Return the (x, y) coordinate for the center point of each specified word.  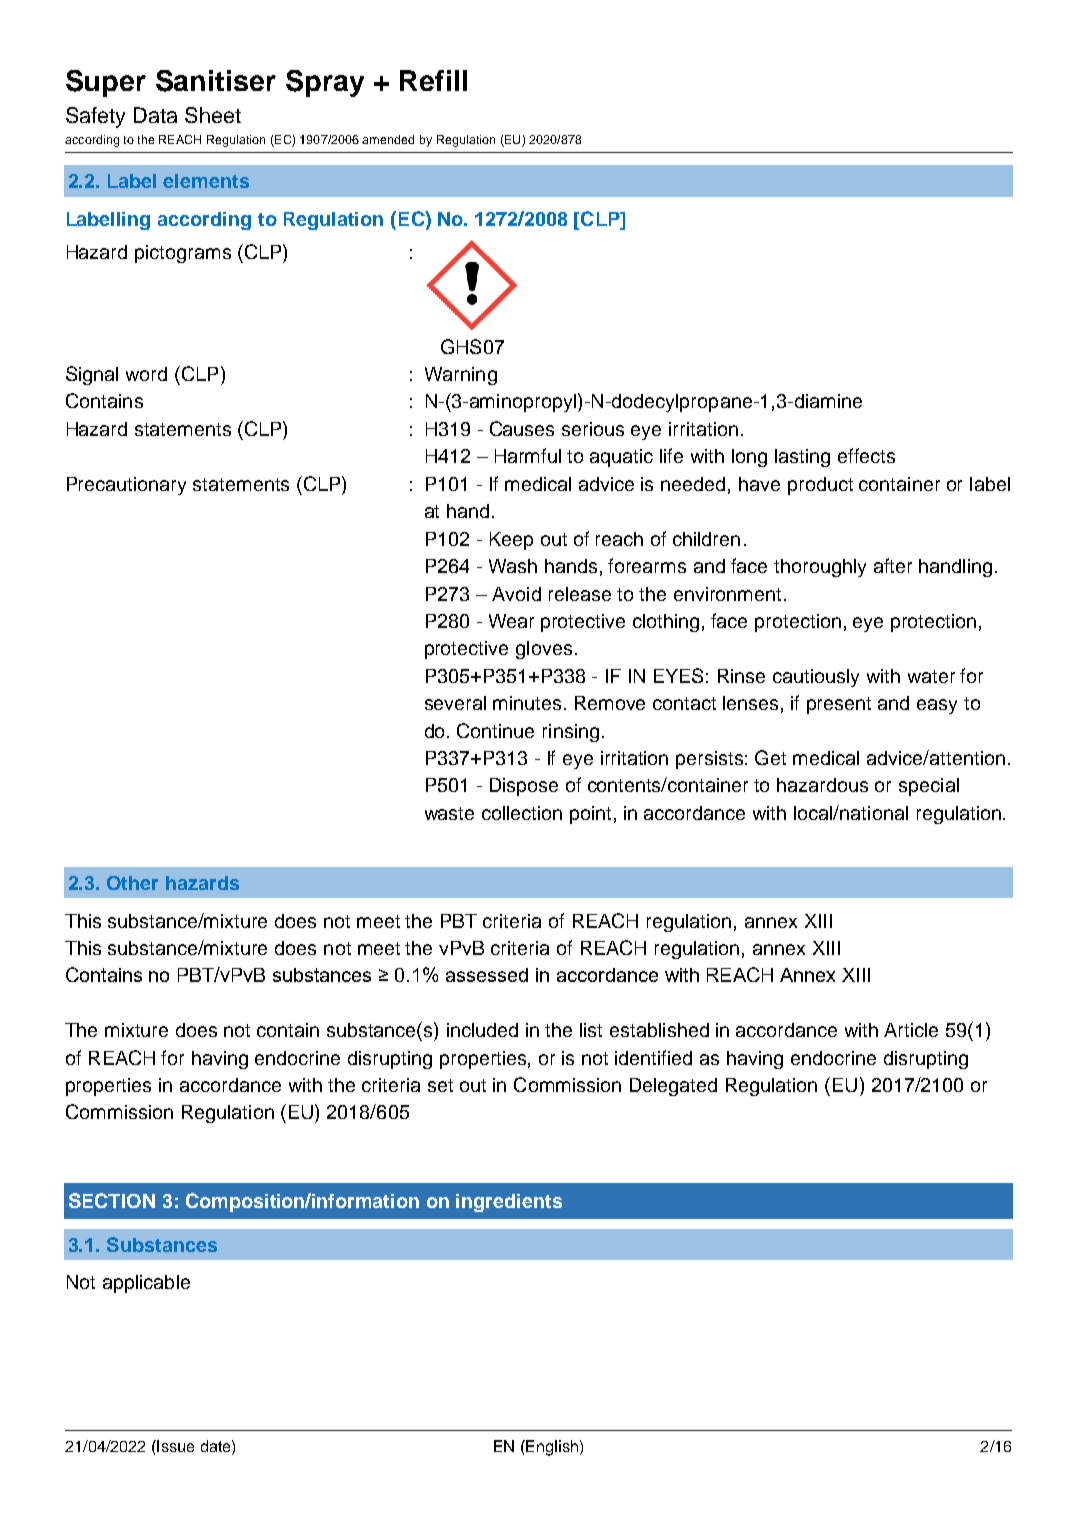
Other (132, 883)
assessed (487, 975)
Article (911, 1030)
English (551, 1448)
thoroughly (820, 568)
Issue (174, 1446)
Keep (511, 541)
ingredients (509, 1203)
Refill (433, 80)
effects (866, 455)
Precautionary (126, 486)
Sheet (213, 115)
